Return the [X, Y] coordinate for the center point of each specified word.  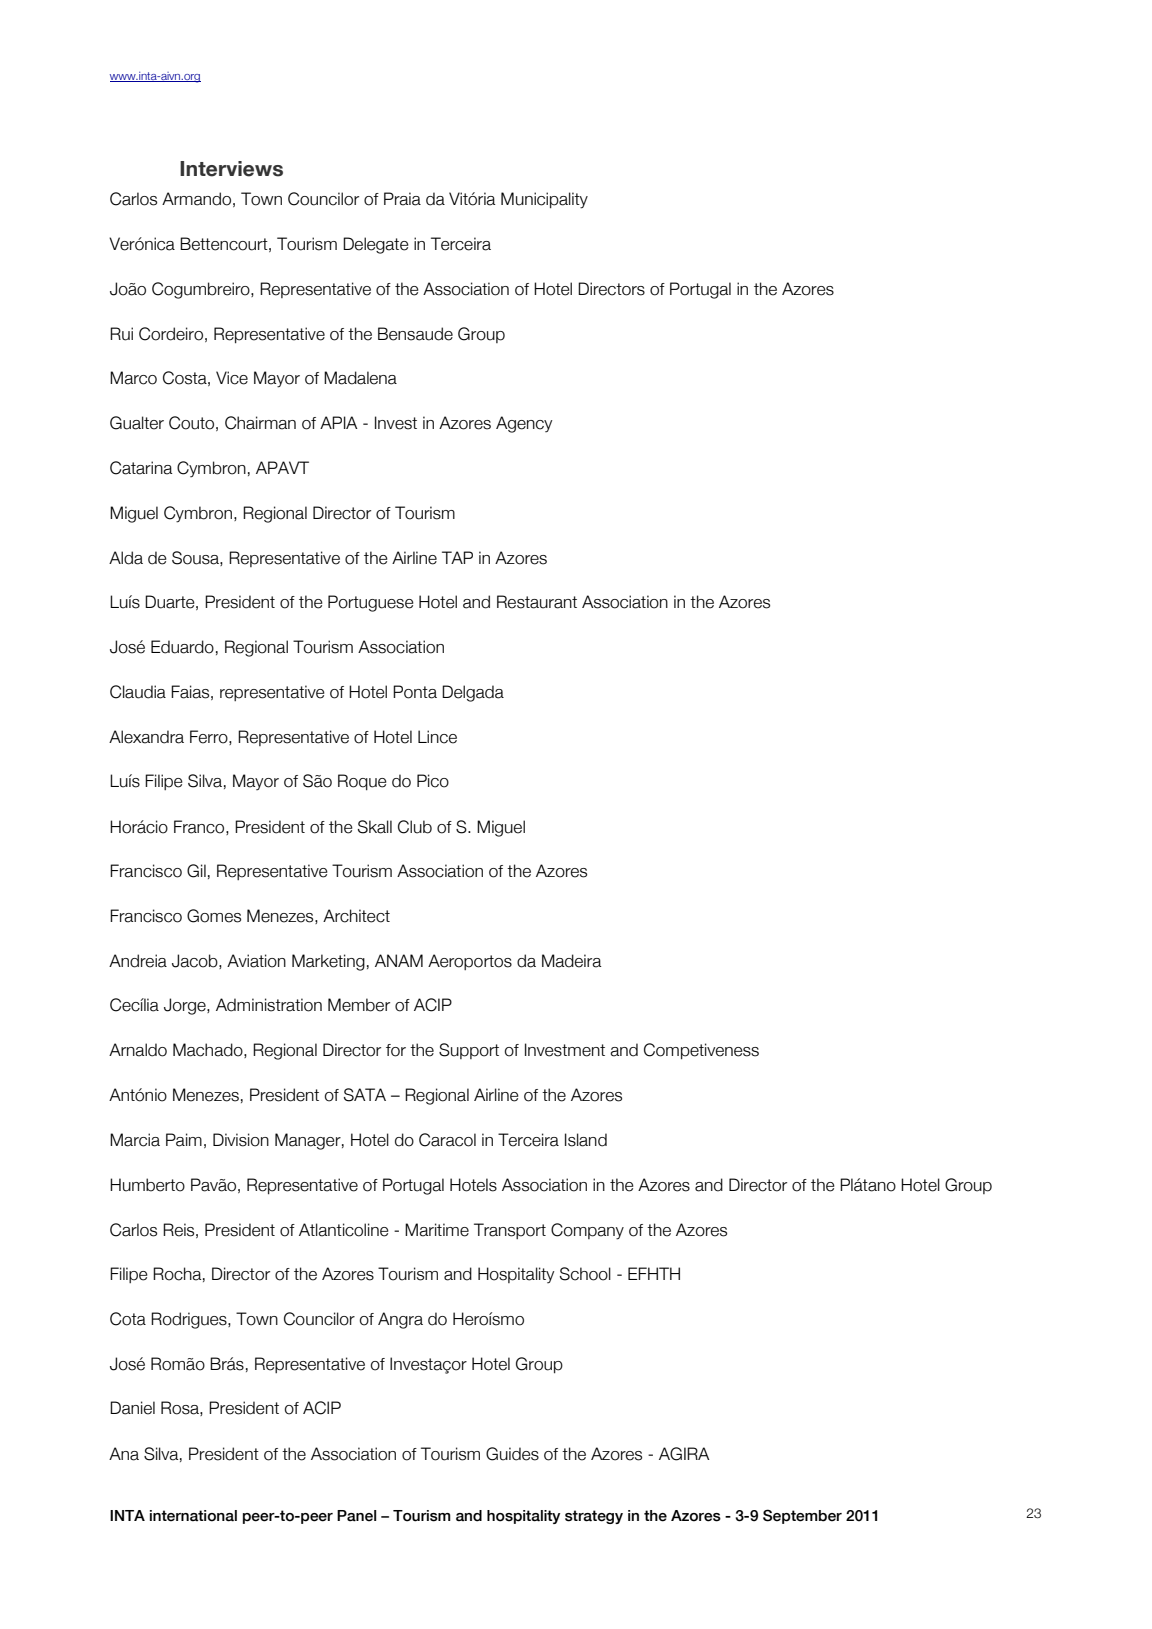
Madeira [572, 961]
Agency [524, 424]
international [193, 1516]
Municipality [544, 200]
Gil [196, 871]
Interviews [231, 169]
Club [415, 827]
